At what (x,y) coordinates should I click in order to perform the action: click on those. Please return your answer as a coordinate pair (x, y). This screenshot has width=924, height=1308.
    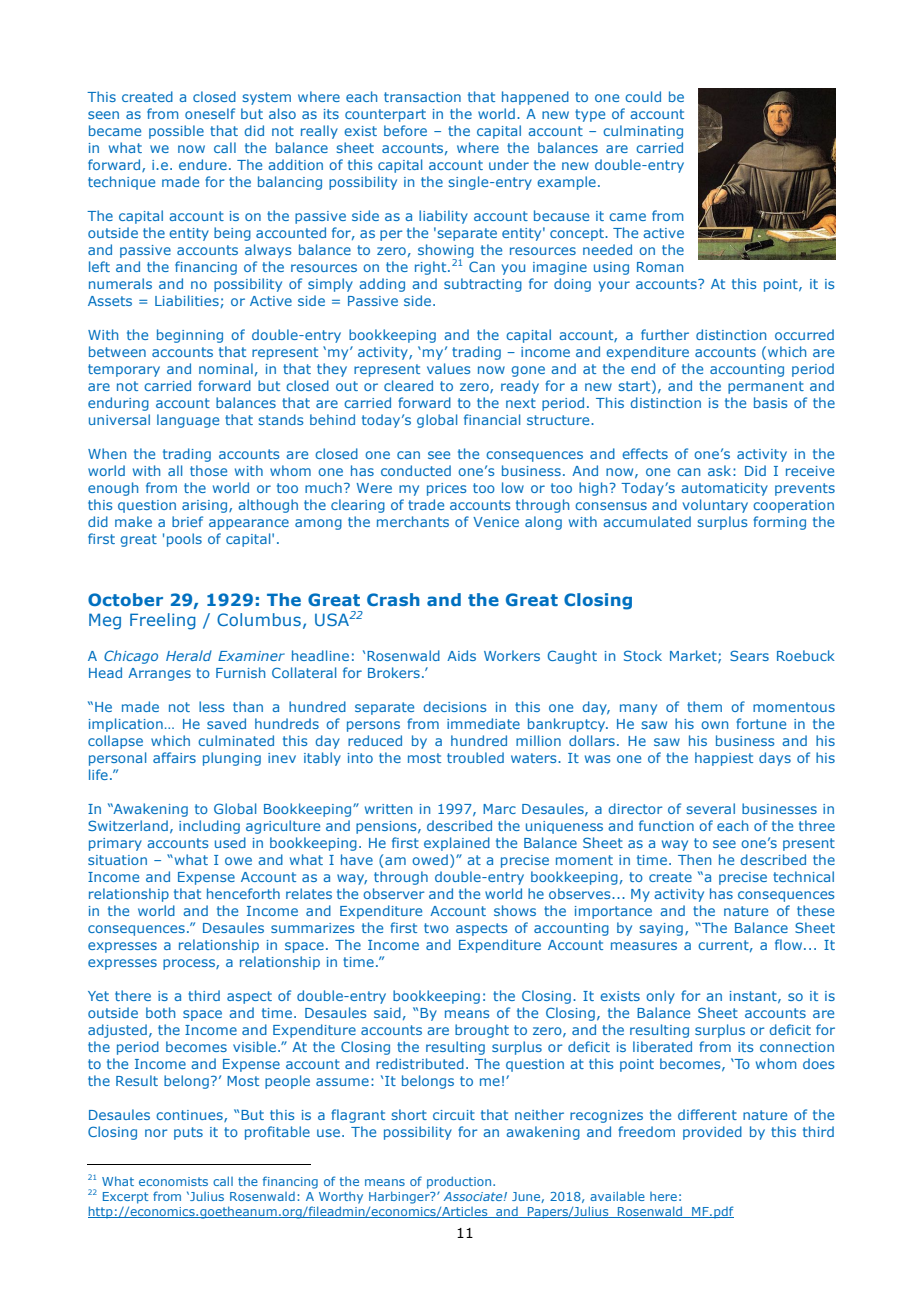
    Looking at the image, I should click on (208, 470).
